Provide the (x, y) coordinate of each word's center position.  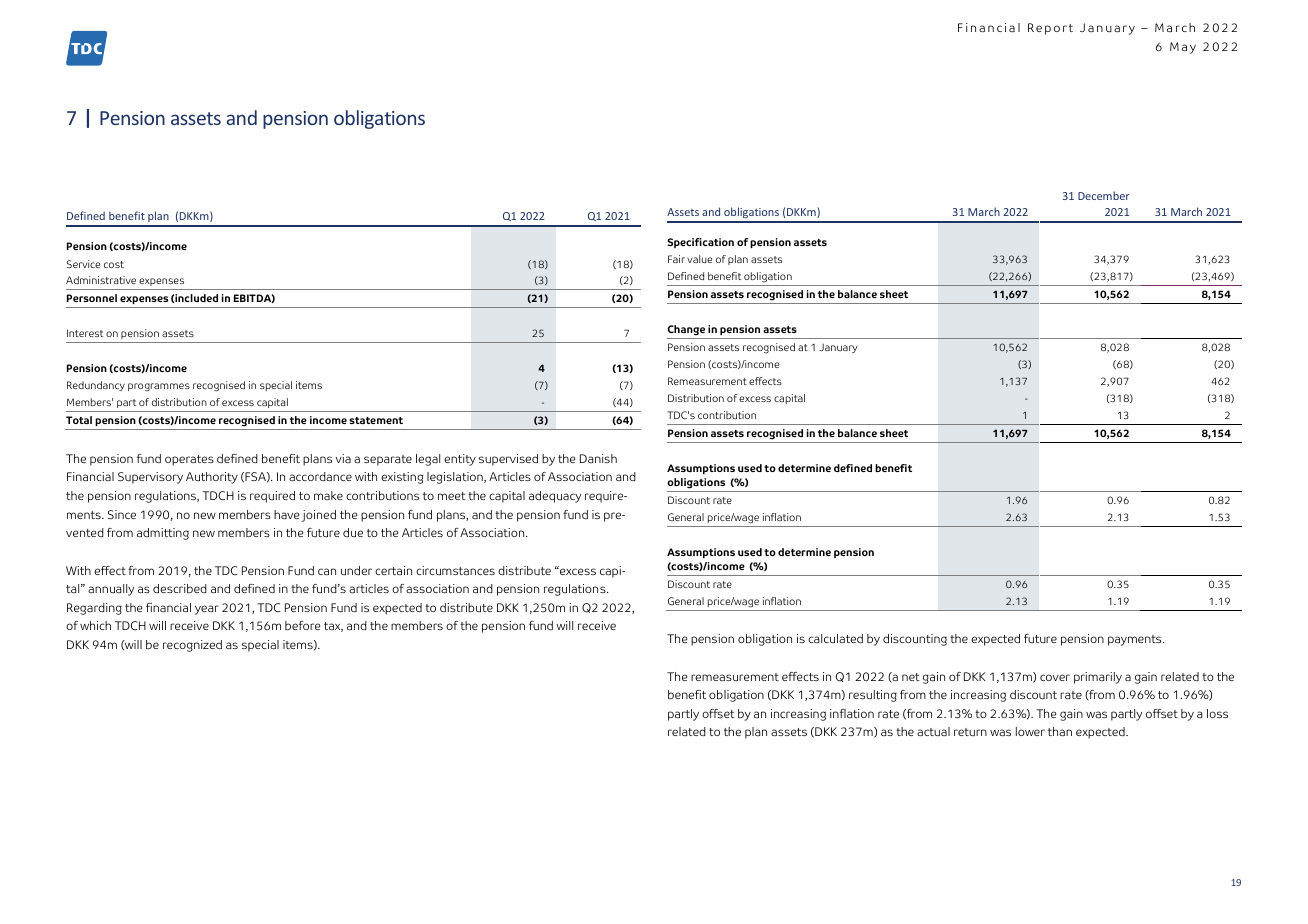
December (1104, 195)
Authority (212, 478)
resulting (873, 696)
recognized (192, 646)
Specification (700, 243)
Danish (598, 458)
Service (83, 264)
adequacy (555, 497)
